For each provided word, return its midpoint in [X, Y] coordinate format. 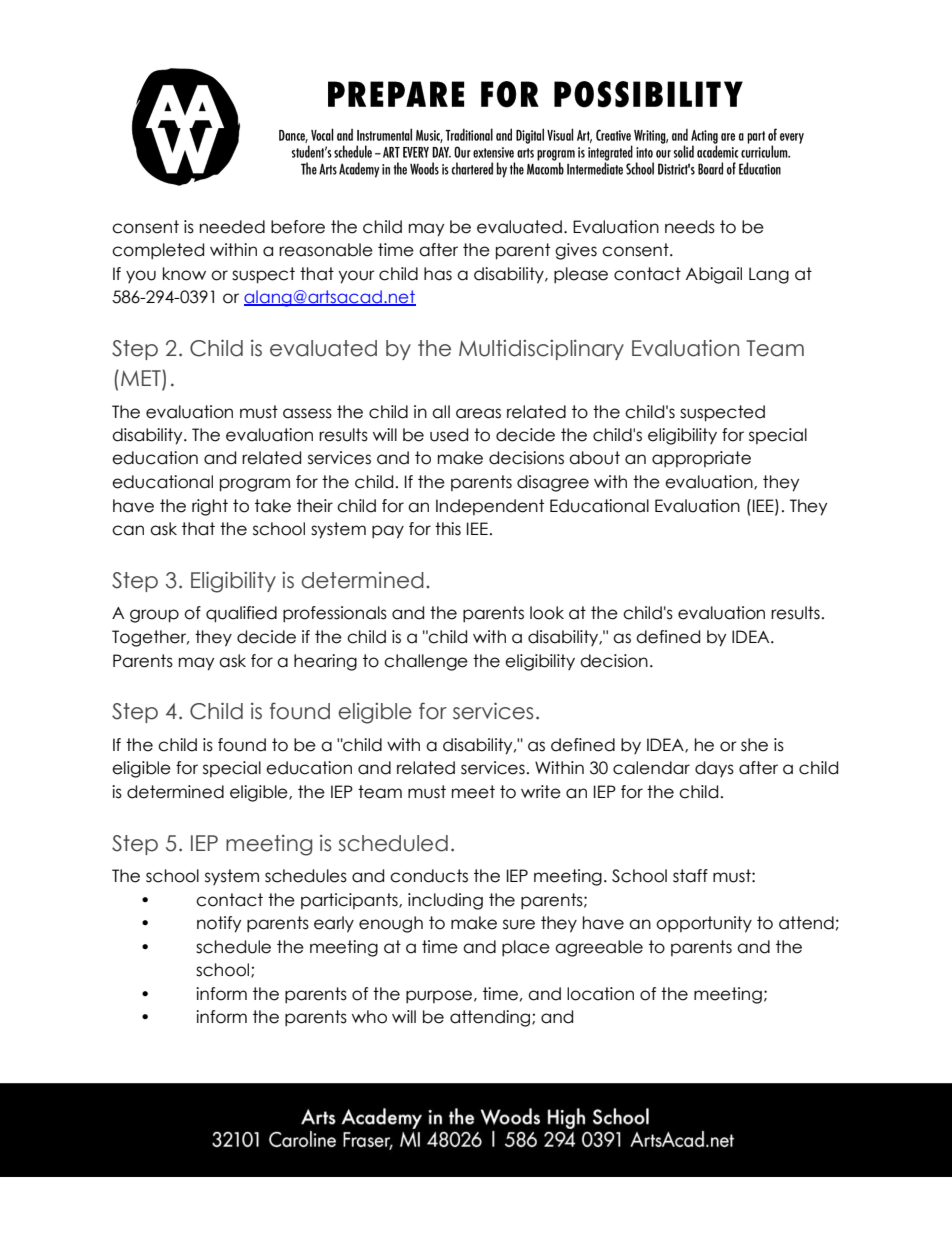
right [210, 507]
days [714, 769]
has [438, 274]
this [448, 529]
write [541, 792]
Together [150, 638]
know [184, 274]
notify [219, 924]
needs [690, 227]
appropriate [701, 459]
